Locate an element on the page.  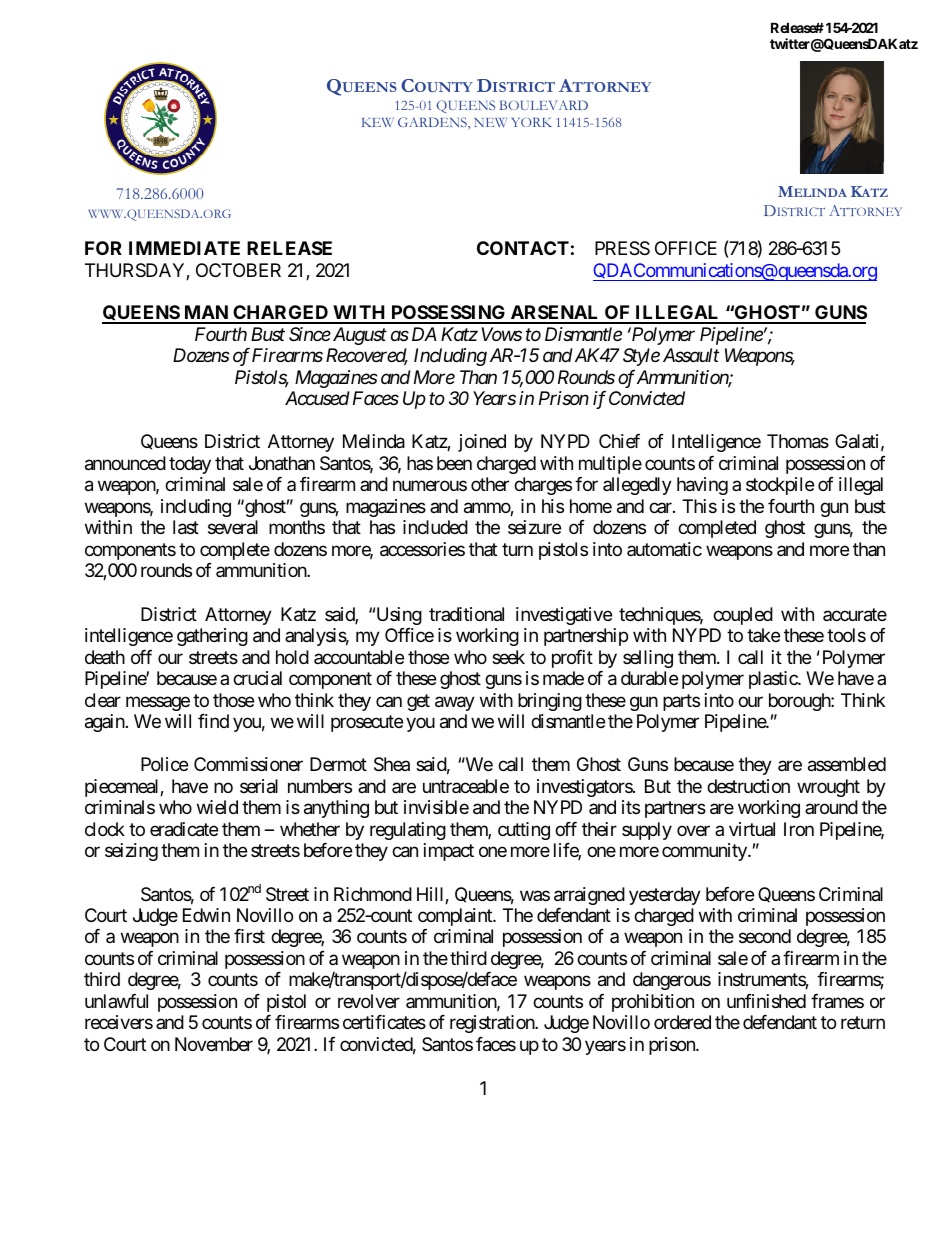
NEW is located at coordinates (490, 122).
